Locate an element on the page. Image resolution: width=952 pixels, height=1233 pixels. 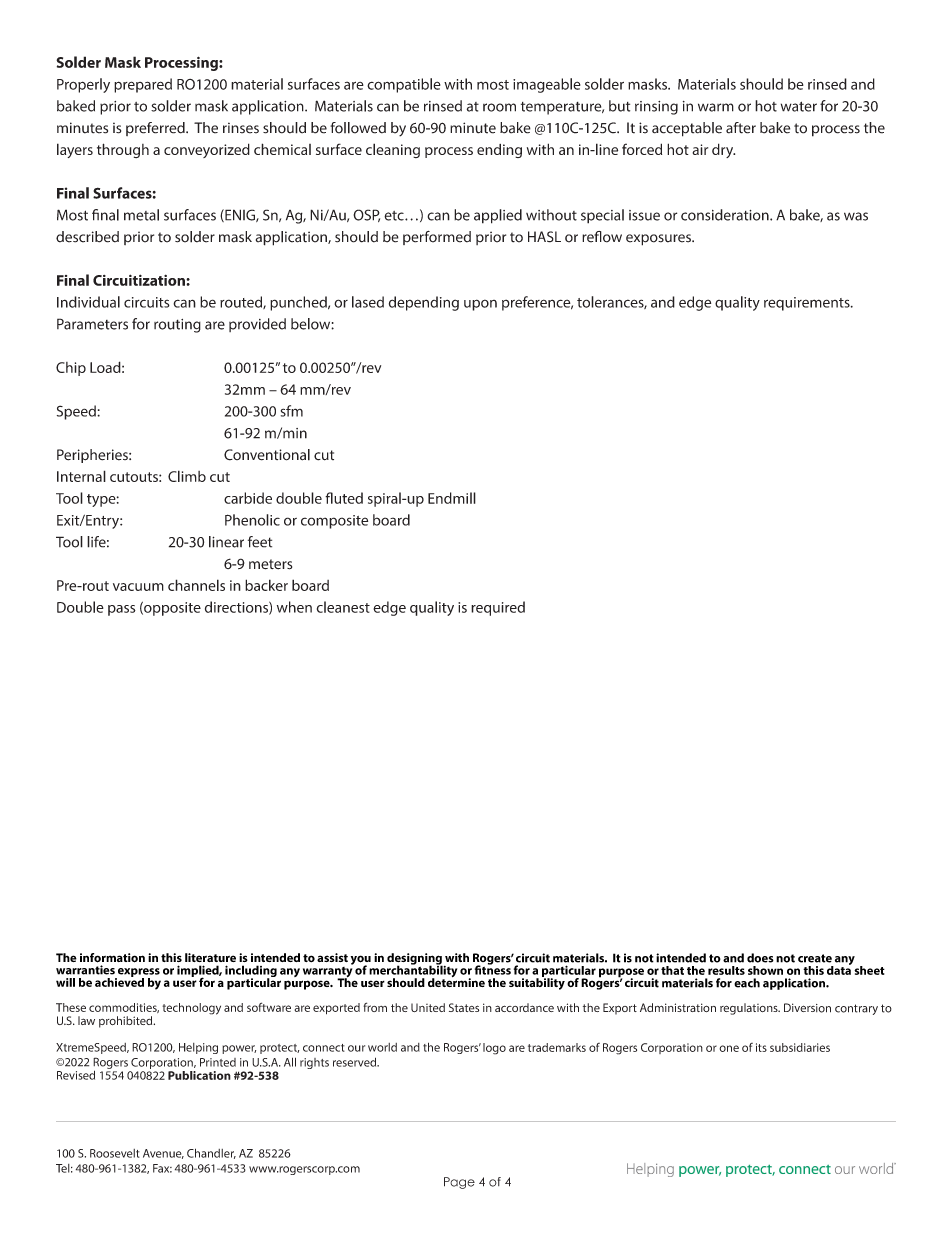
water is located at coordinates (799, 106).
